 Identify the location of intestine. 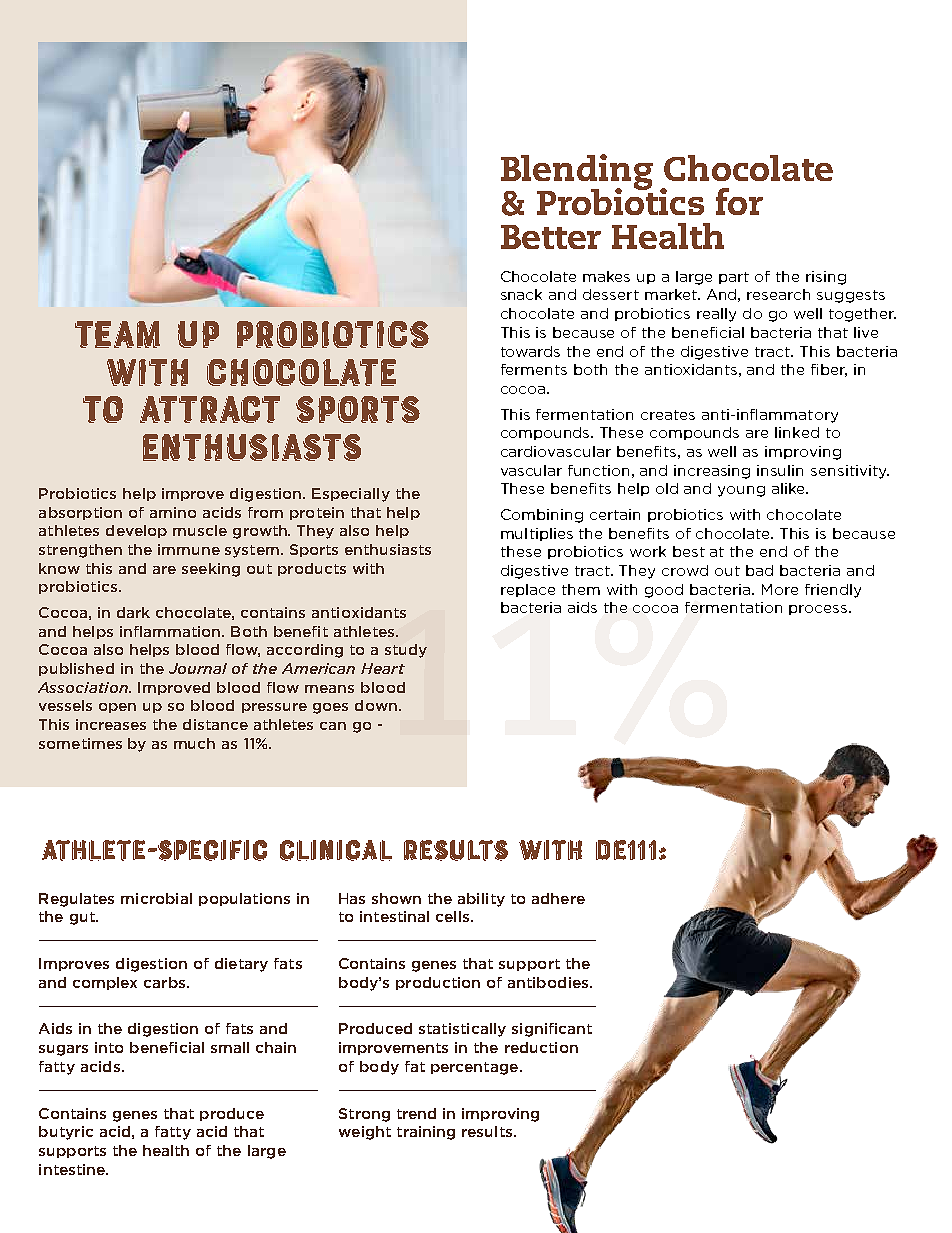
(73, 1169).
